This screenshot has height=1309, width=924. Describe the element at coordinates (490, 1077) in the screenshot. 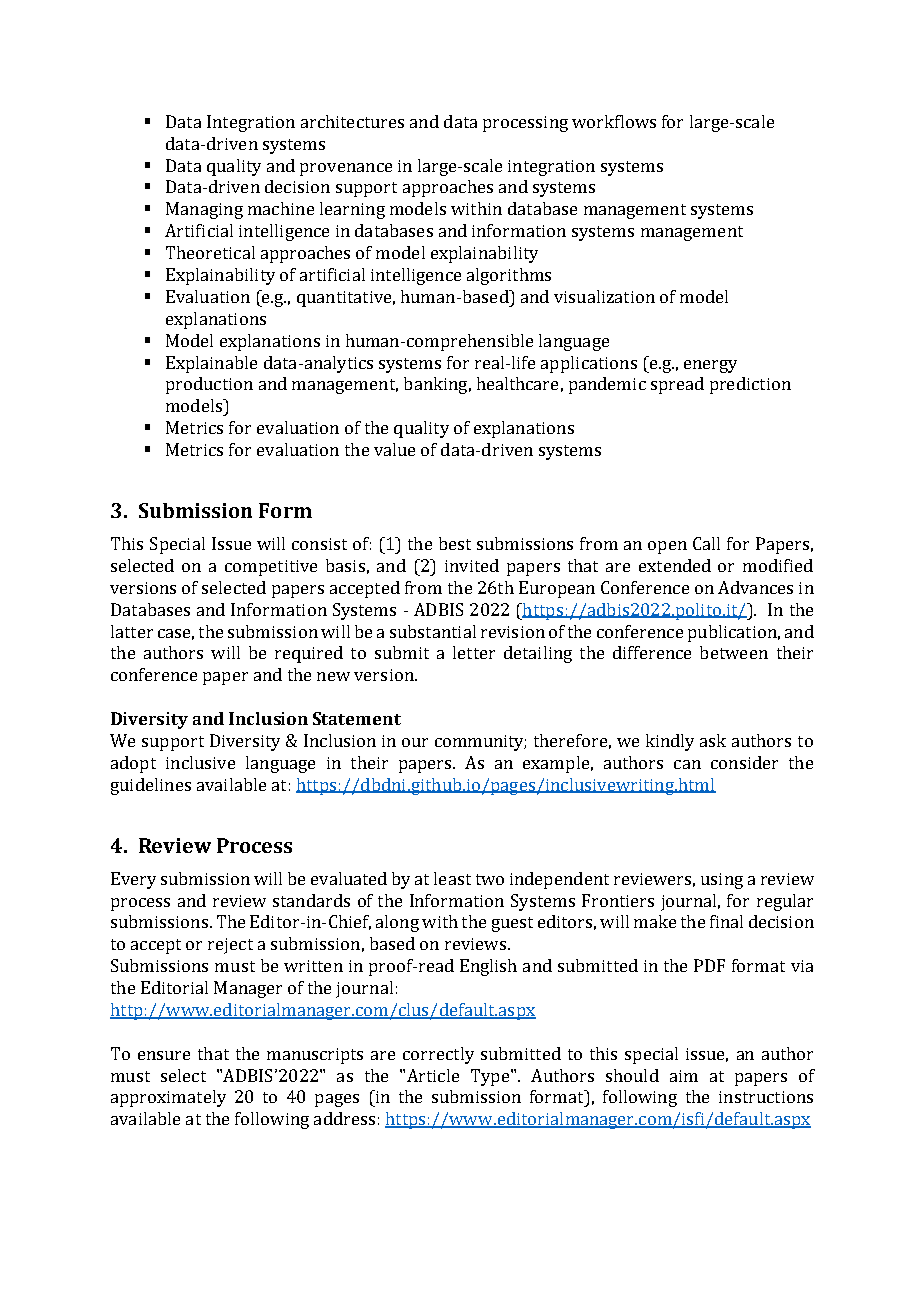

I see `Type` at that location.
